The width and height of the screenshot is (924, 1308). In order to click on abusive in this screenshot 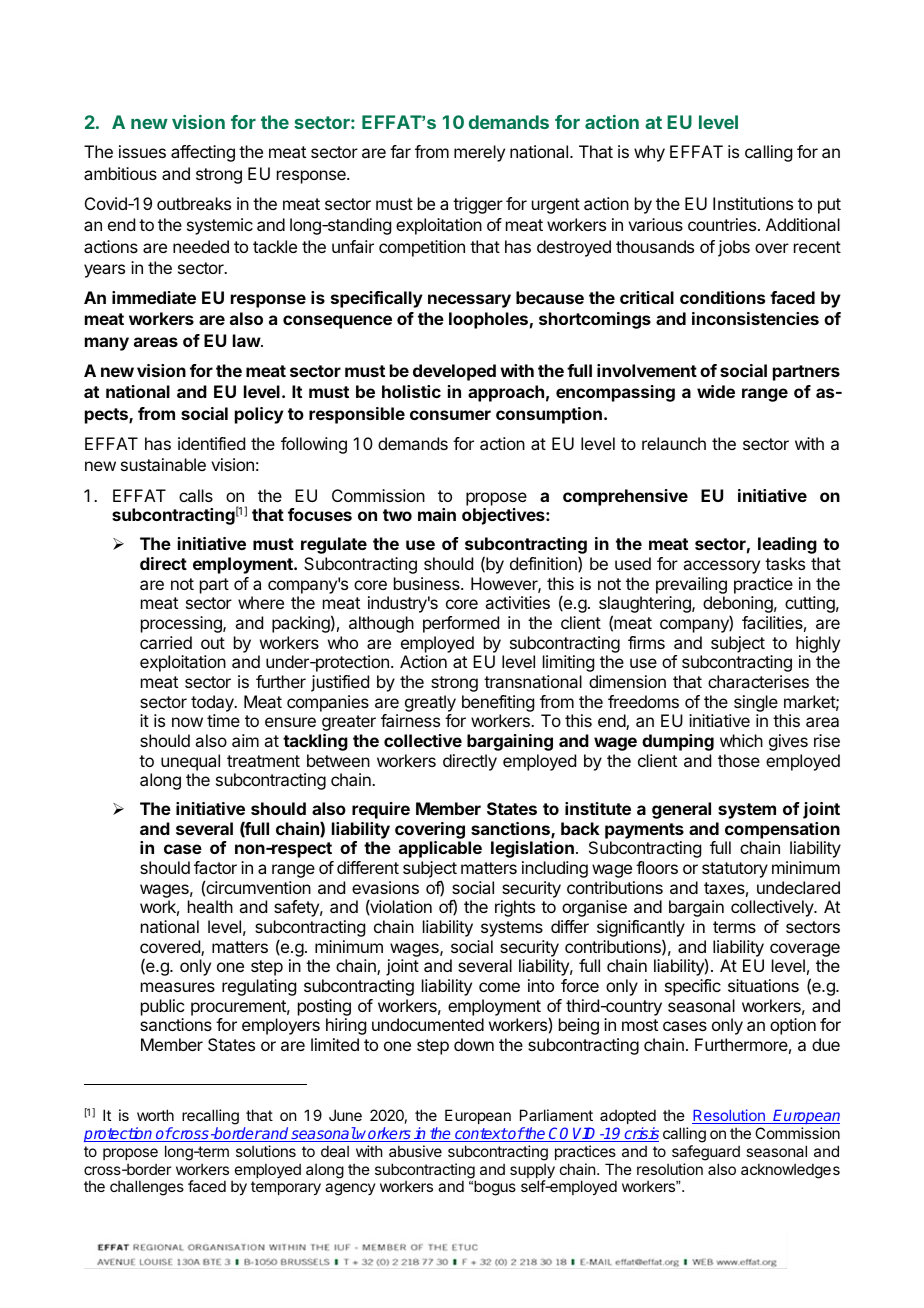, I will do `click(415, 1151)`.
